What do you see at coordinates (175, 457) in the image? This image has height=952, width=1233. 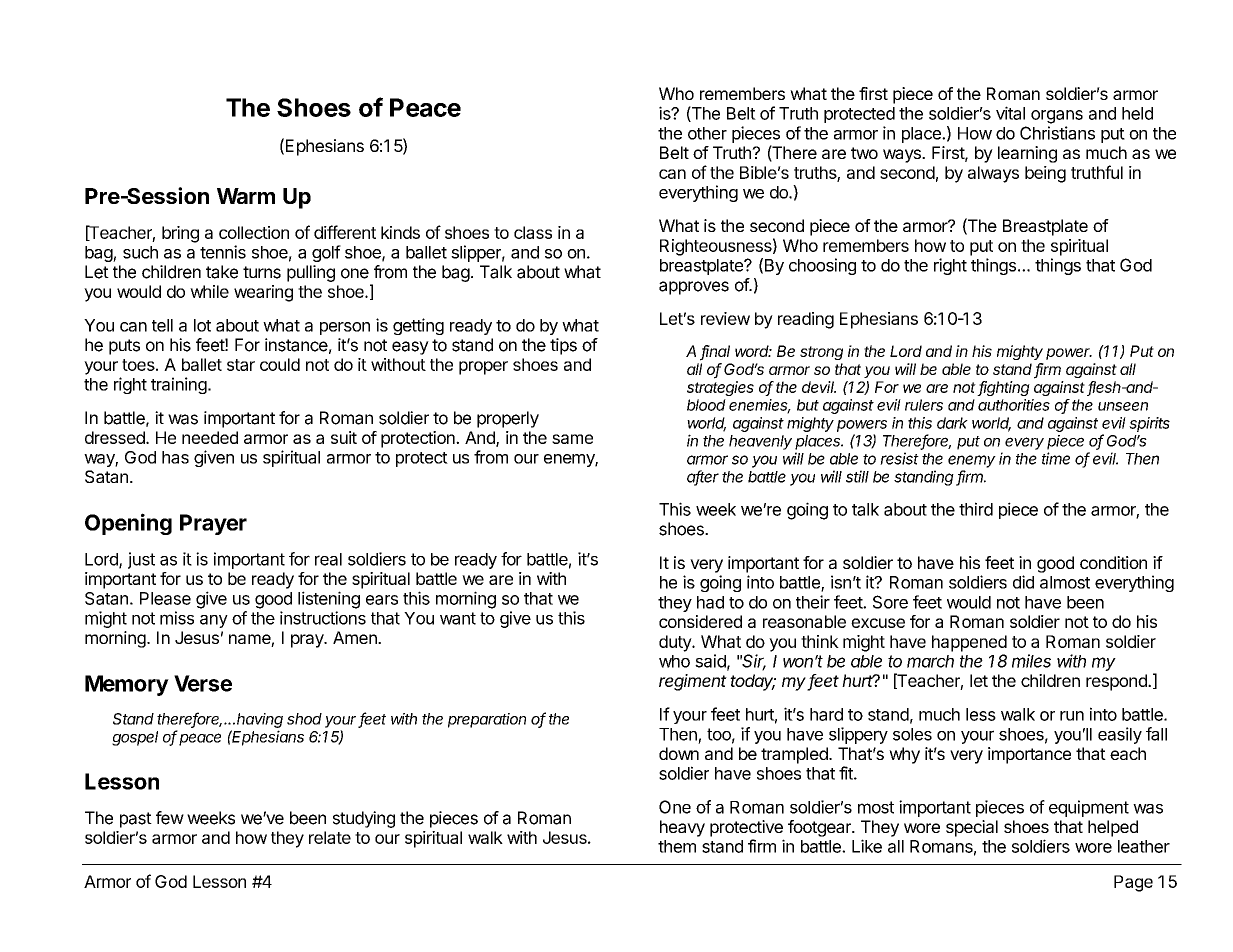 I see `has` at bounding box center [175, 457].
